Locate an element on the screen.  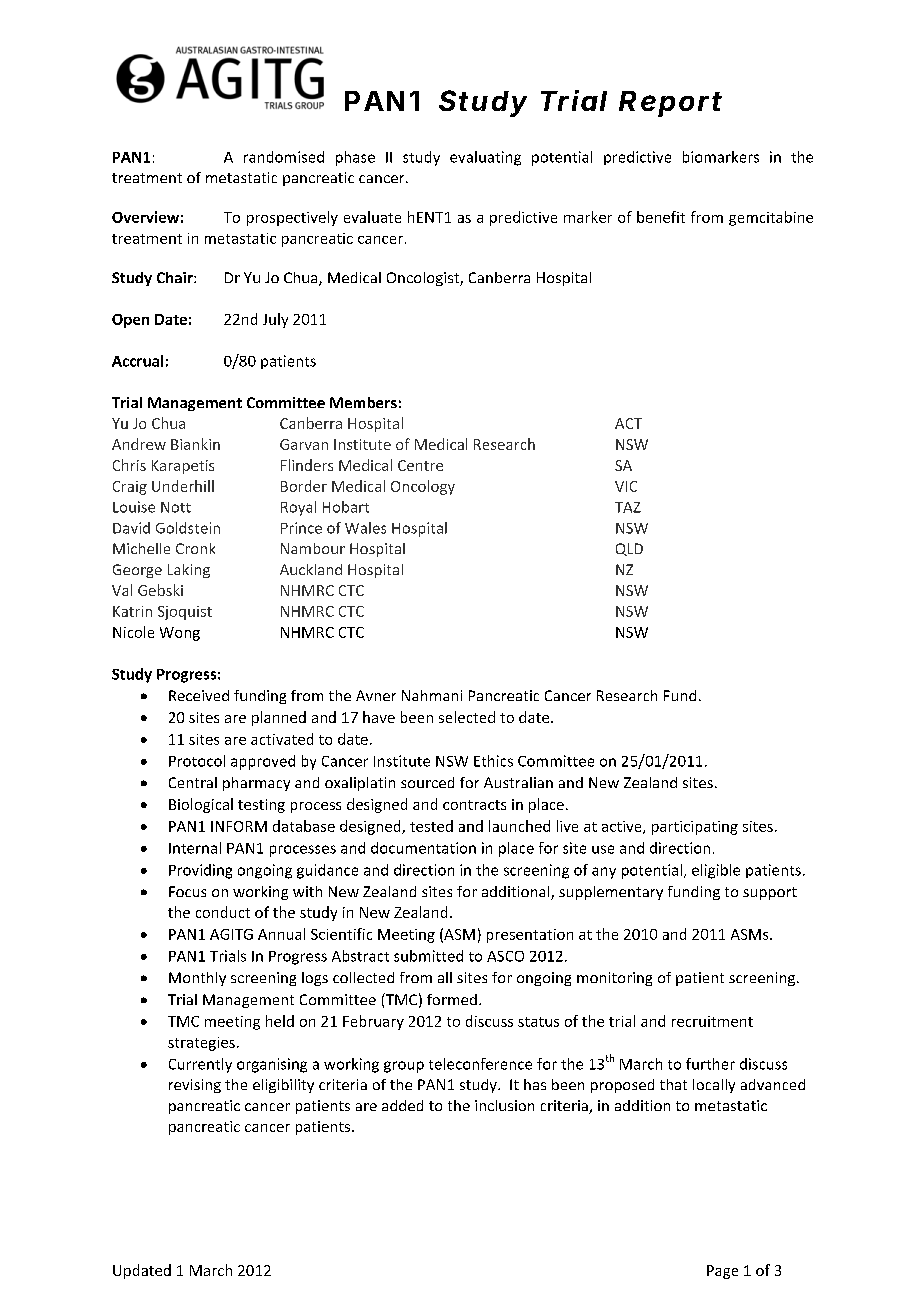
Andrew is located at coordinates (139, 444).
